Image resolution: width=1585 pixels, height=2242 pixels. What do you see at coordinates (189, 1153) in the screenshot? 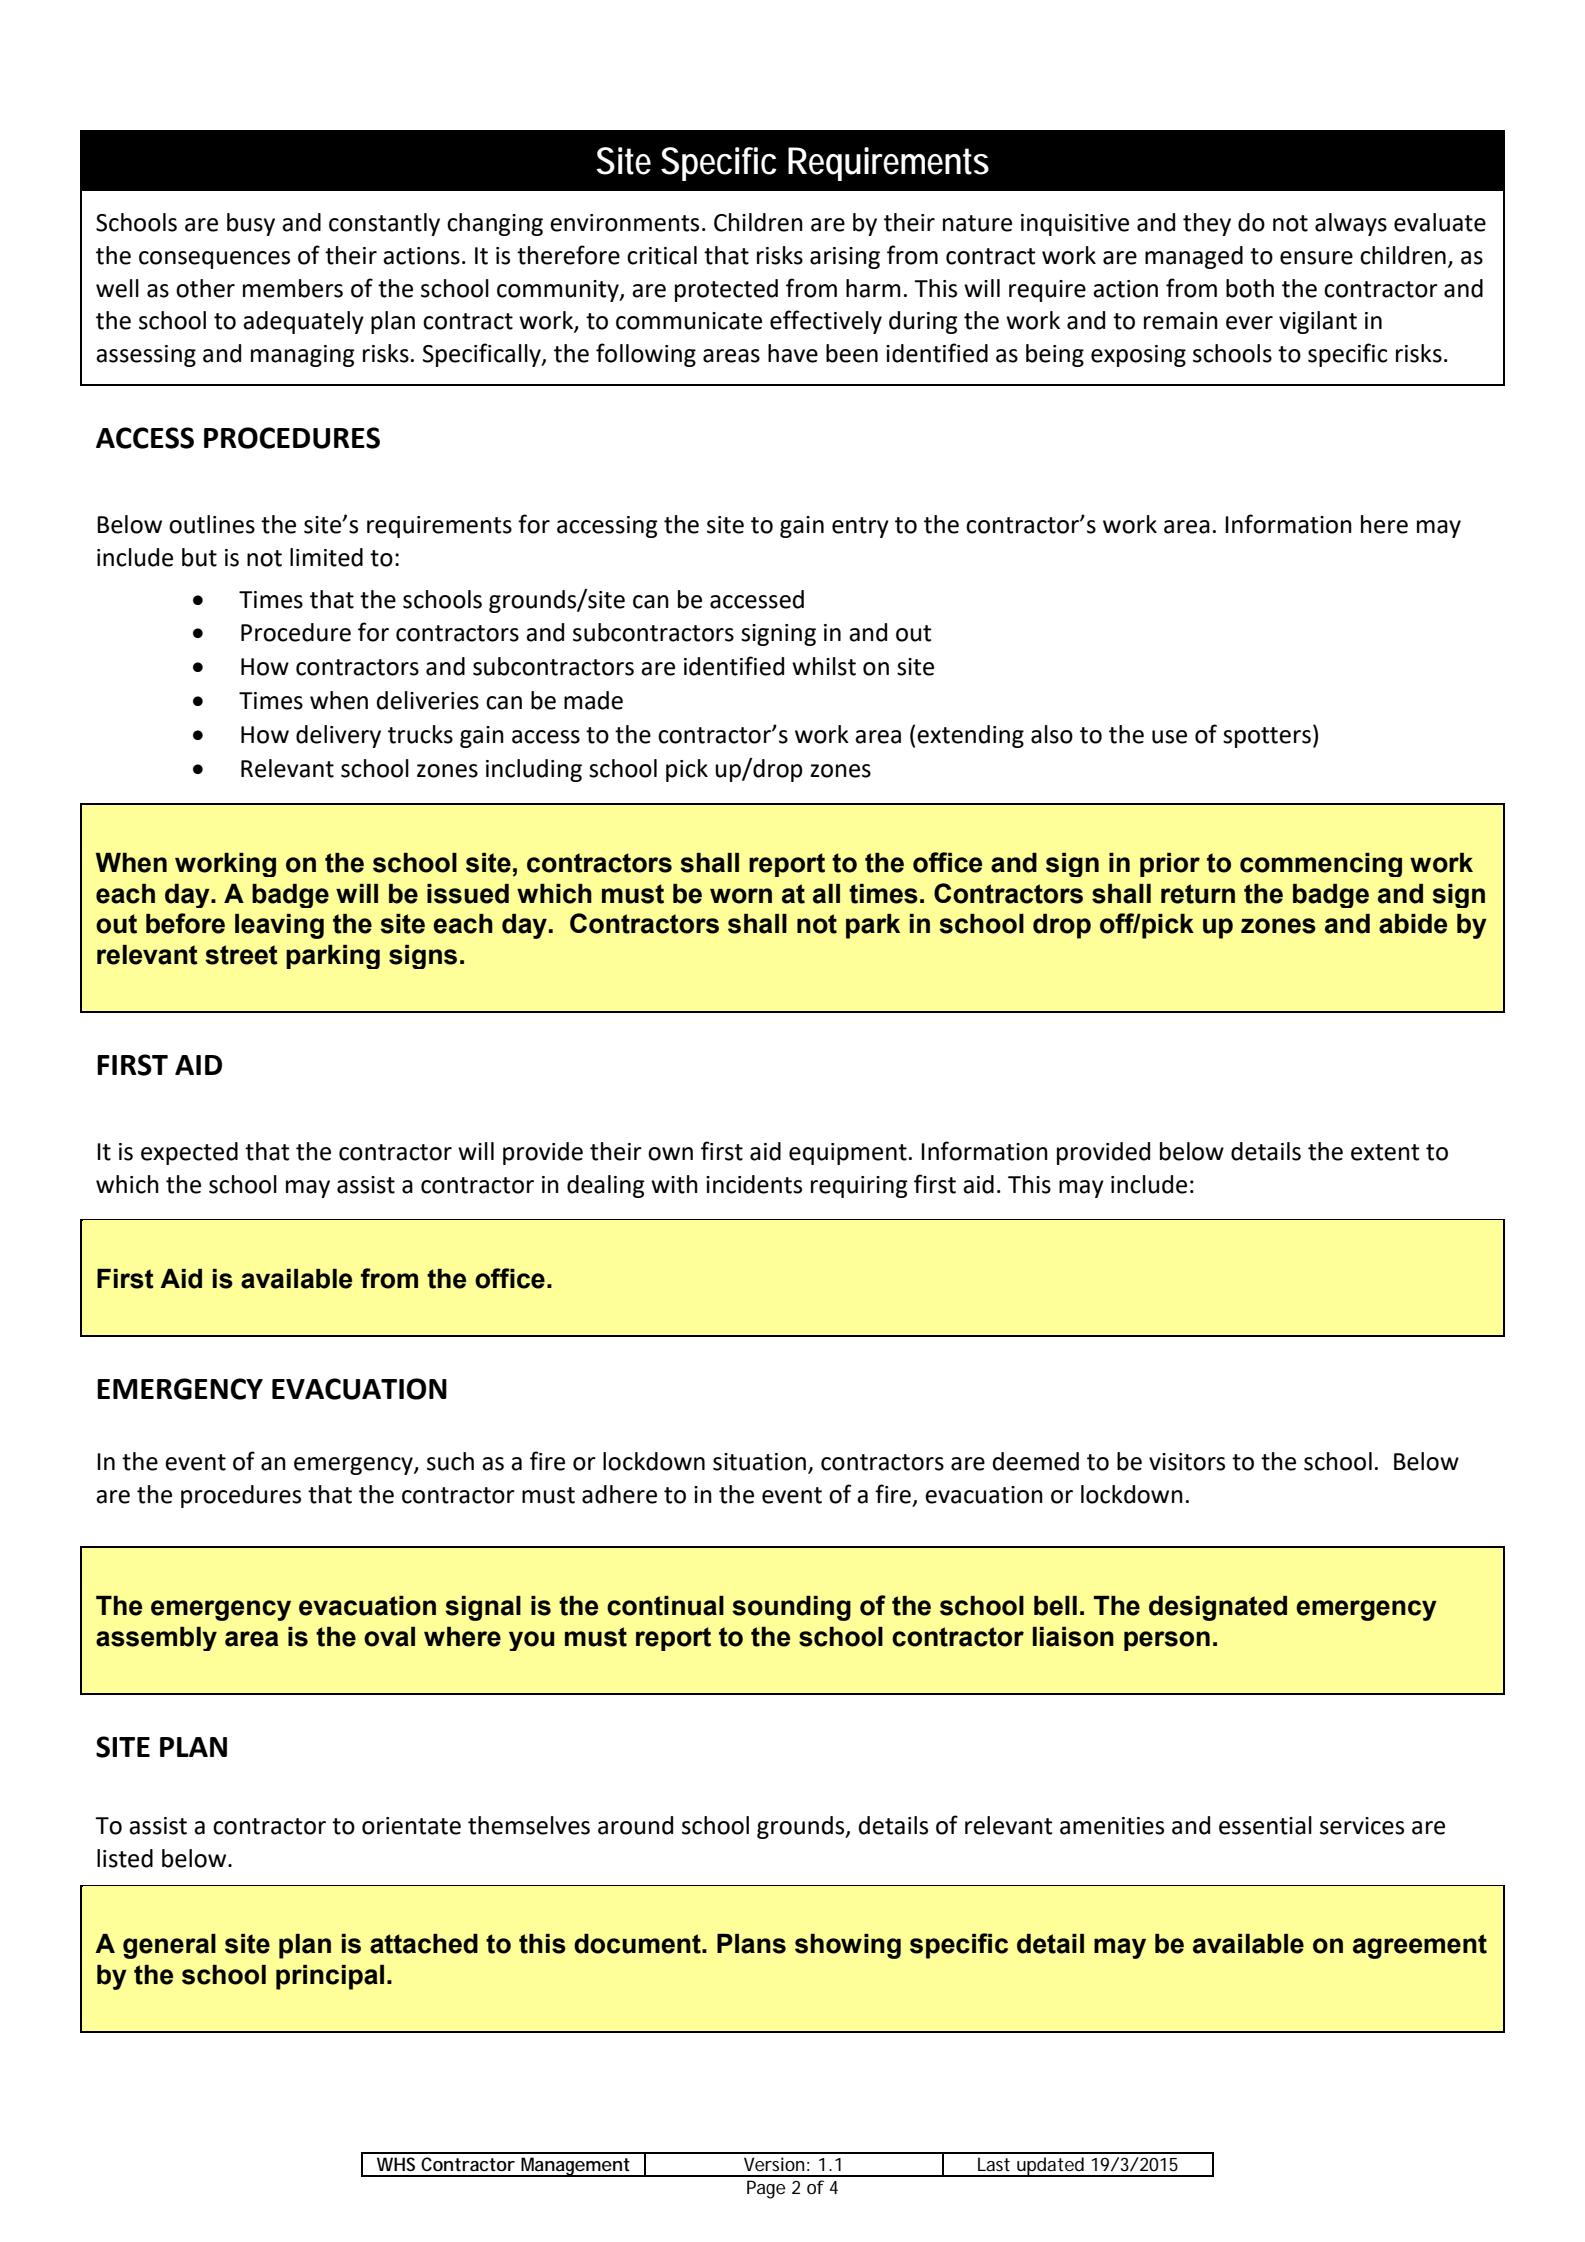
I see `expected` at bounding box center [189, 1153].
